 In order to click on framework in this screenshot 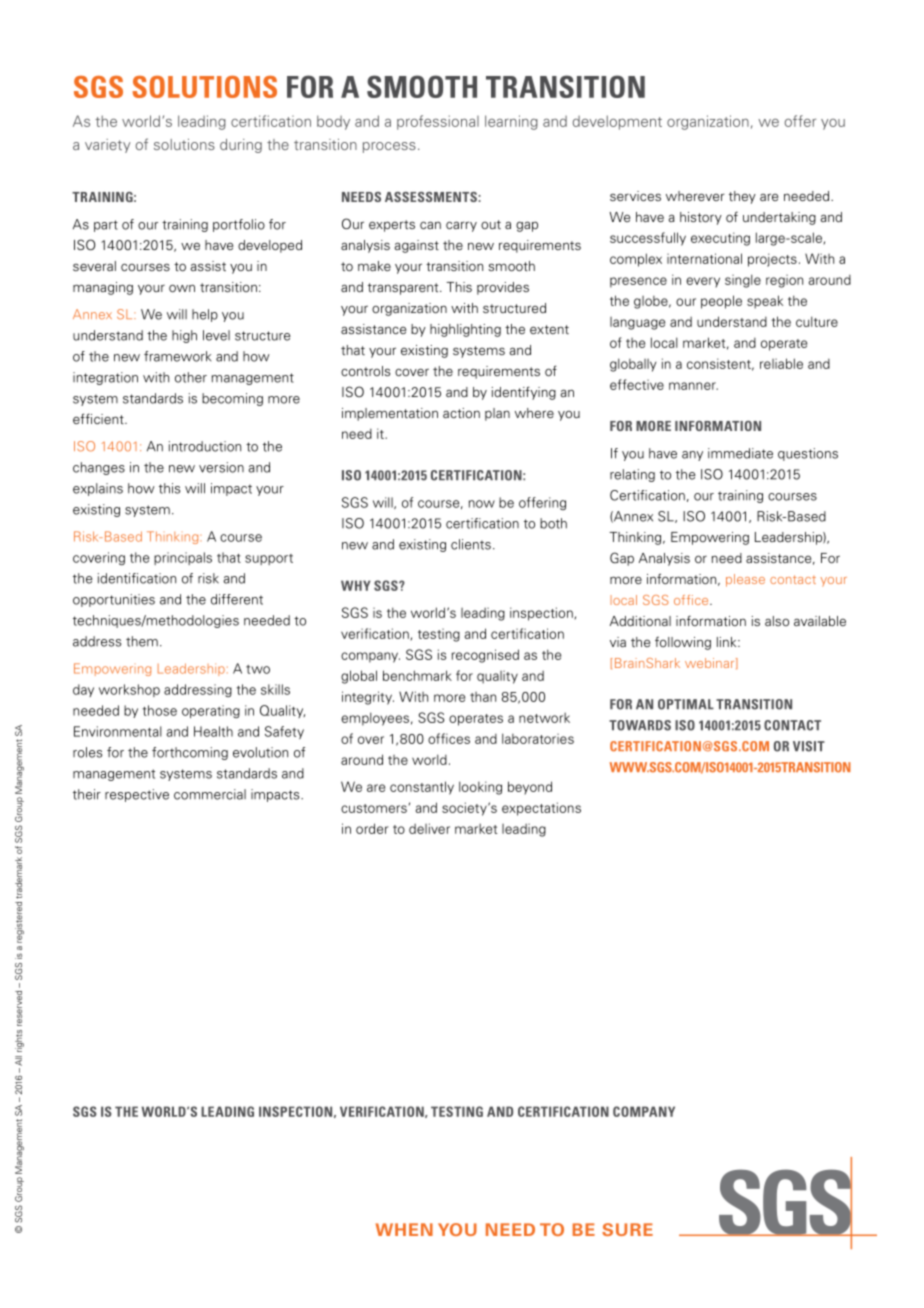, I will do `click(177, 356)`.
